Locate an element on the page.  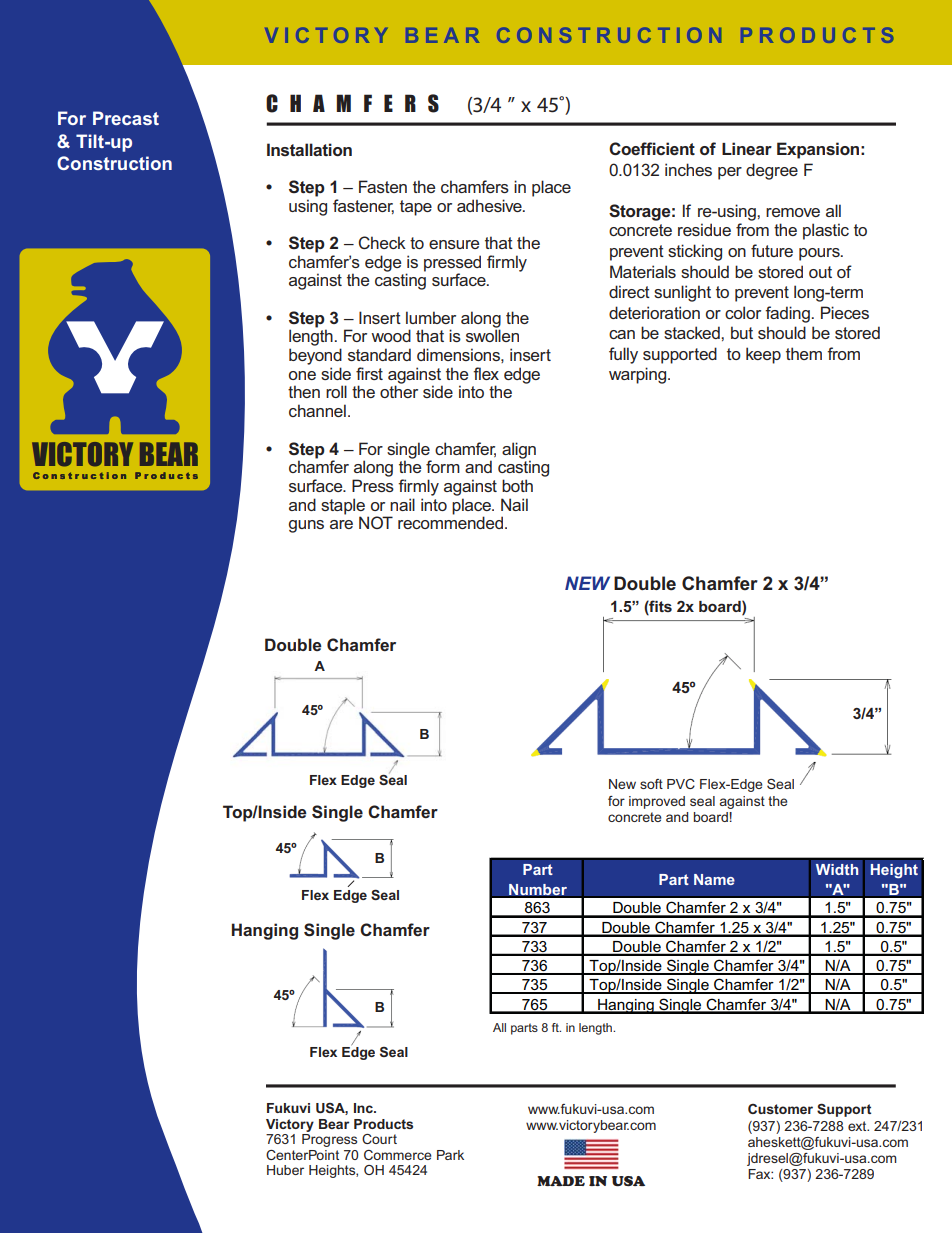
Linear is located at coordinates (747, 148).
